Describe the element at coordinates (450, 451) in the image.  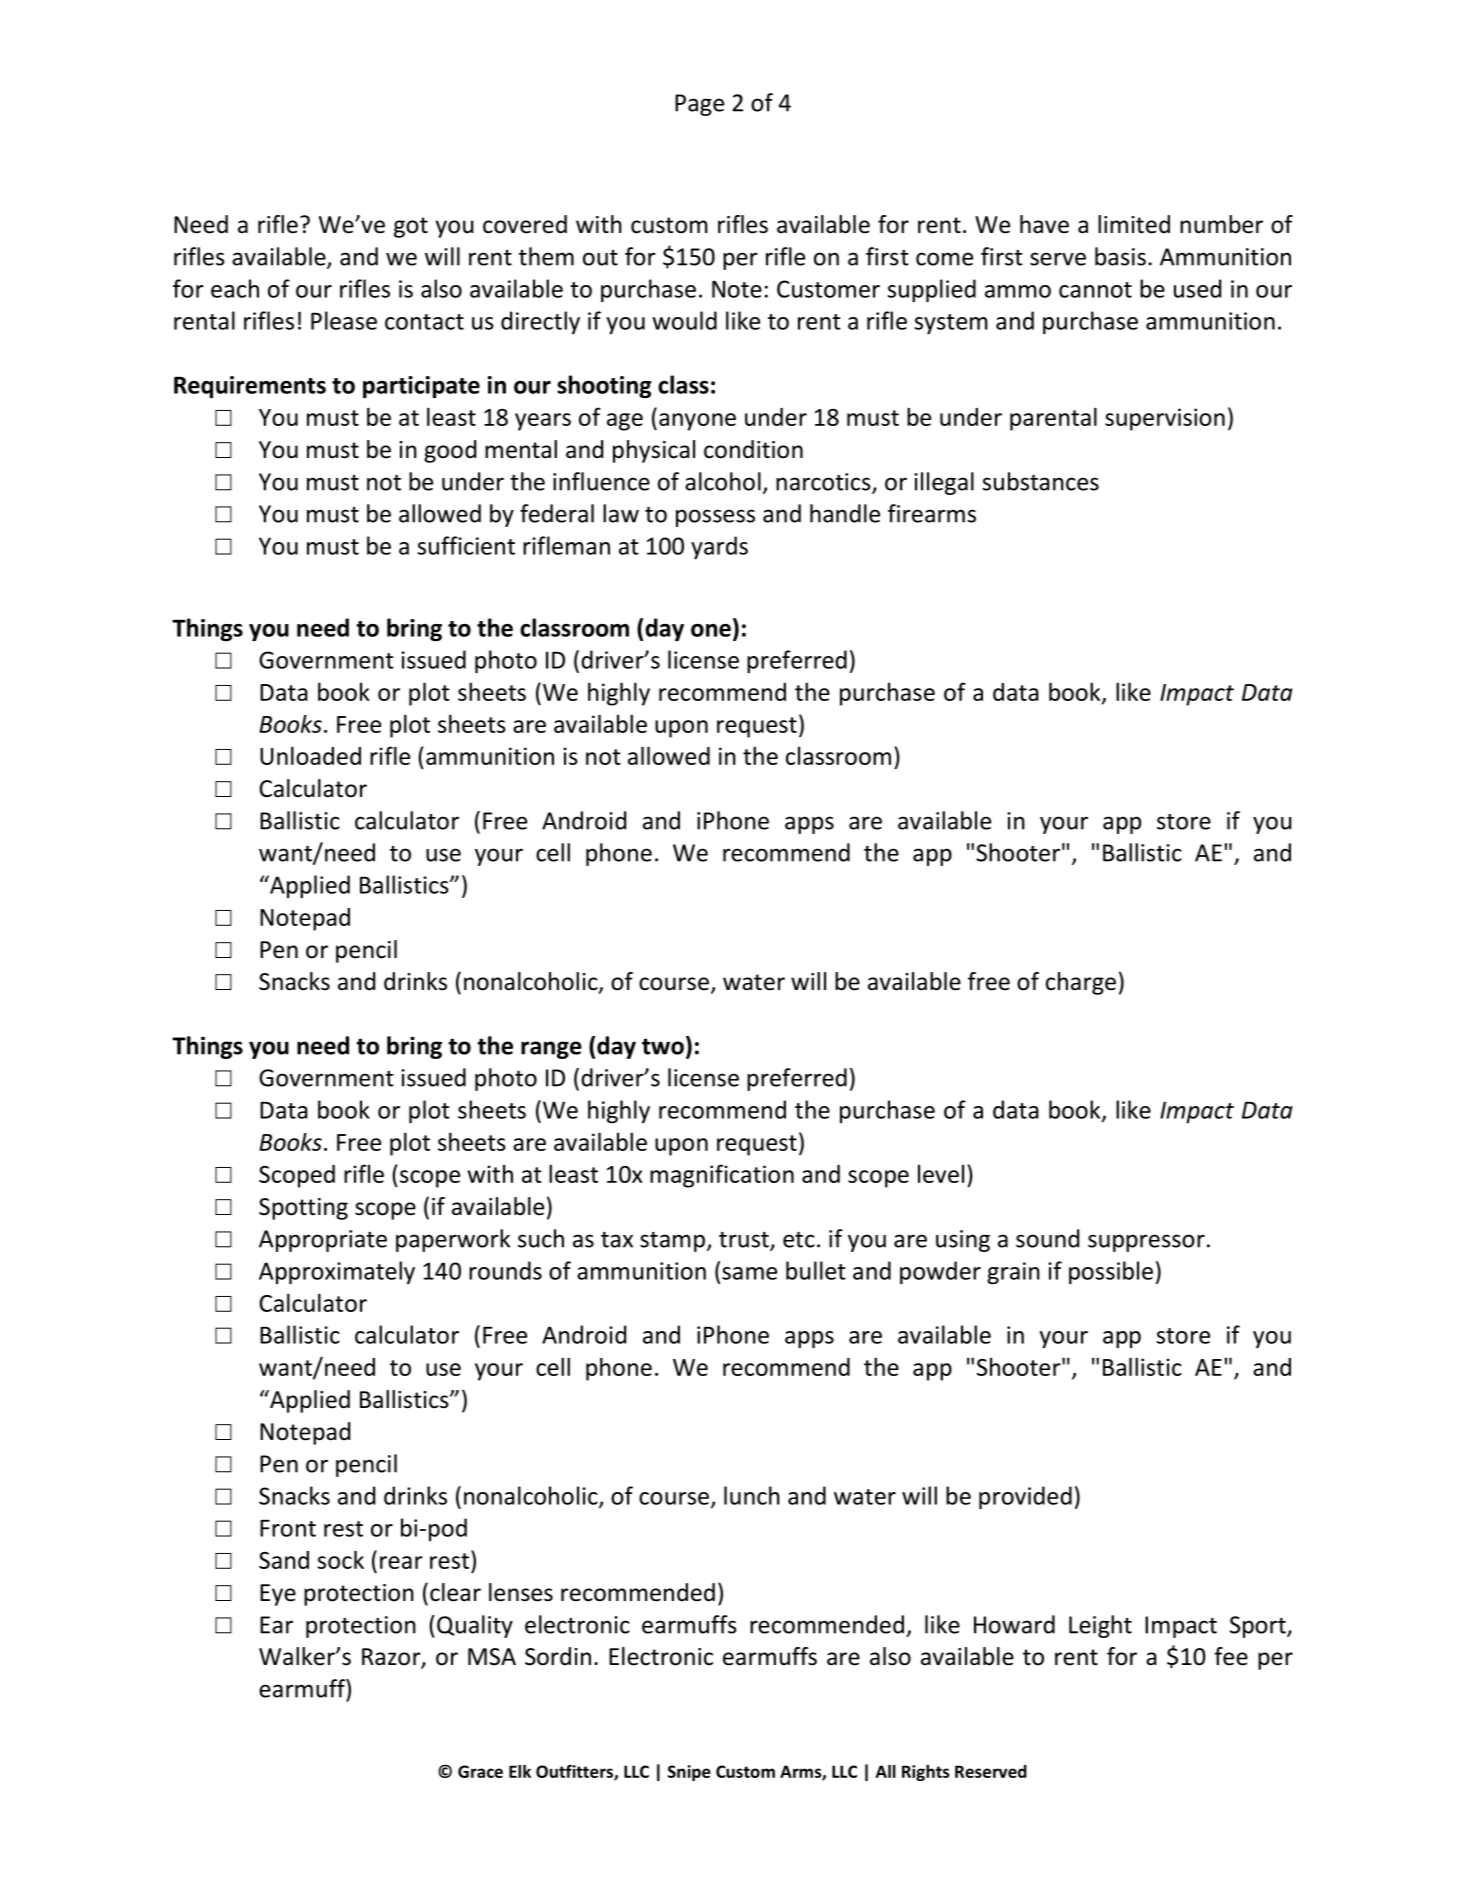
I see `good` at that location.
